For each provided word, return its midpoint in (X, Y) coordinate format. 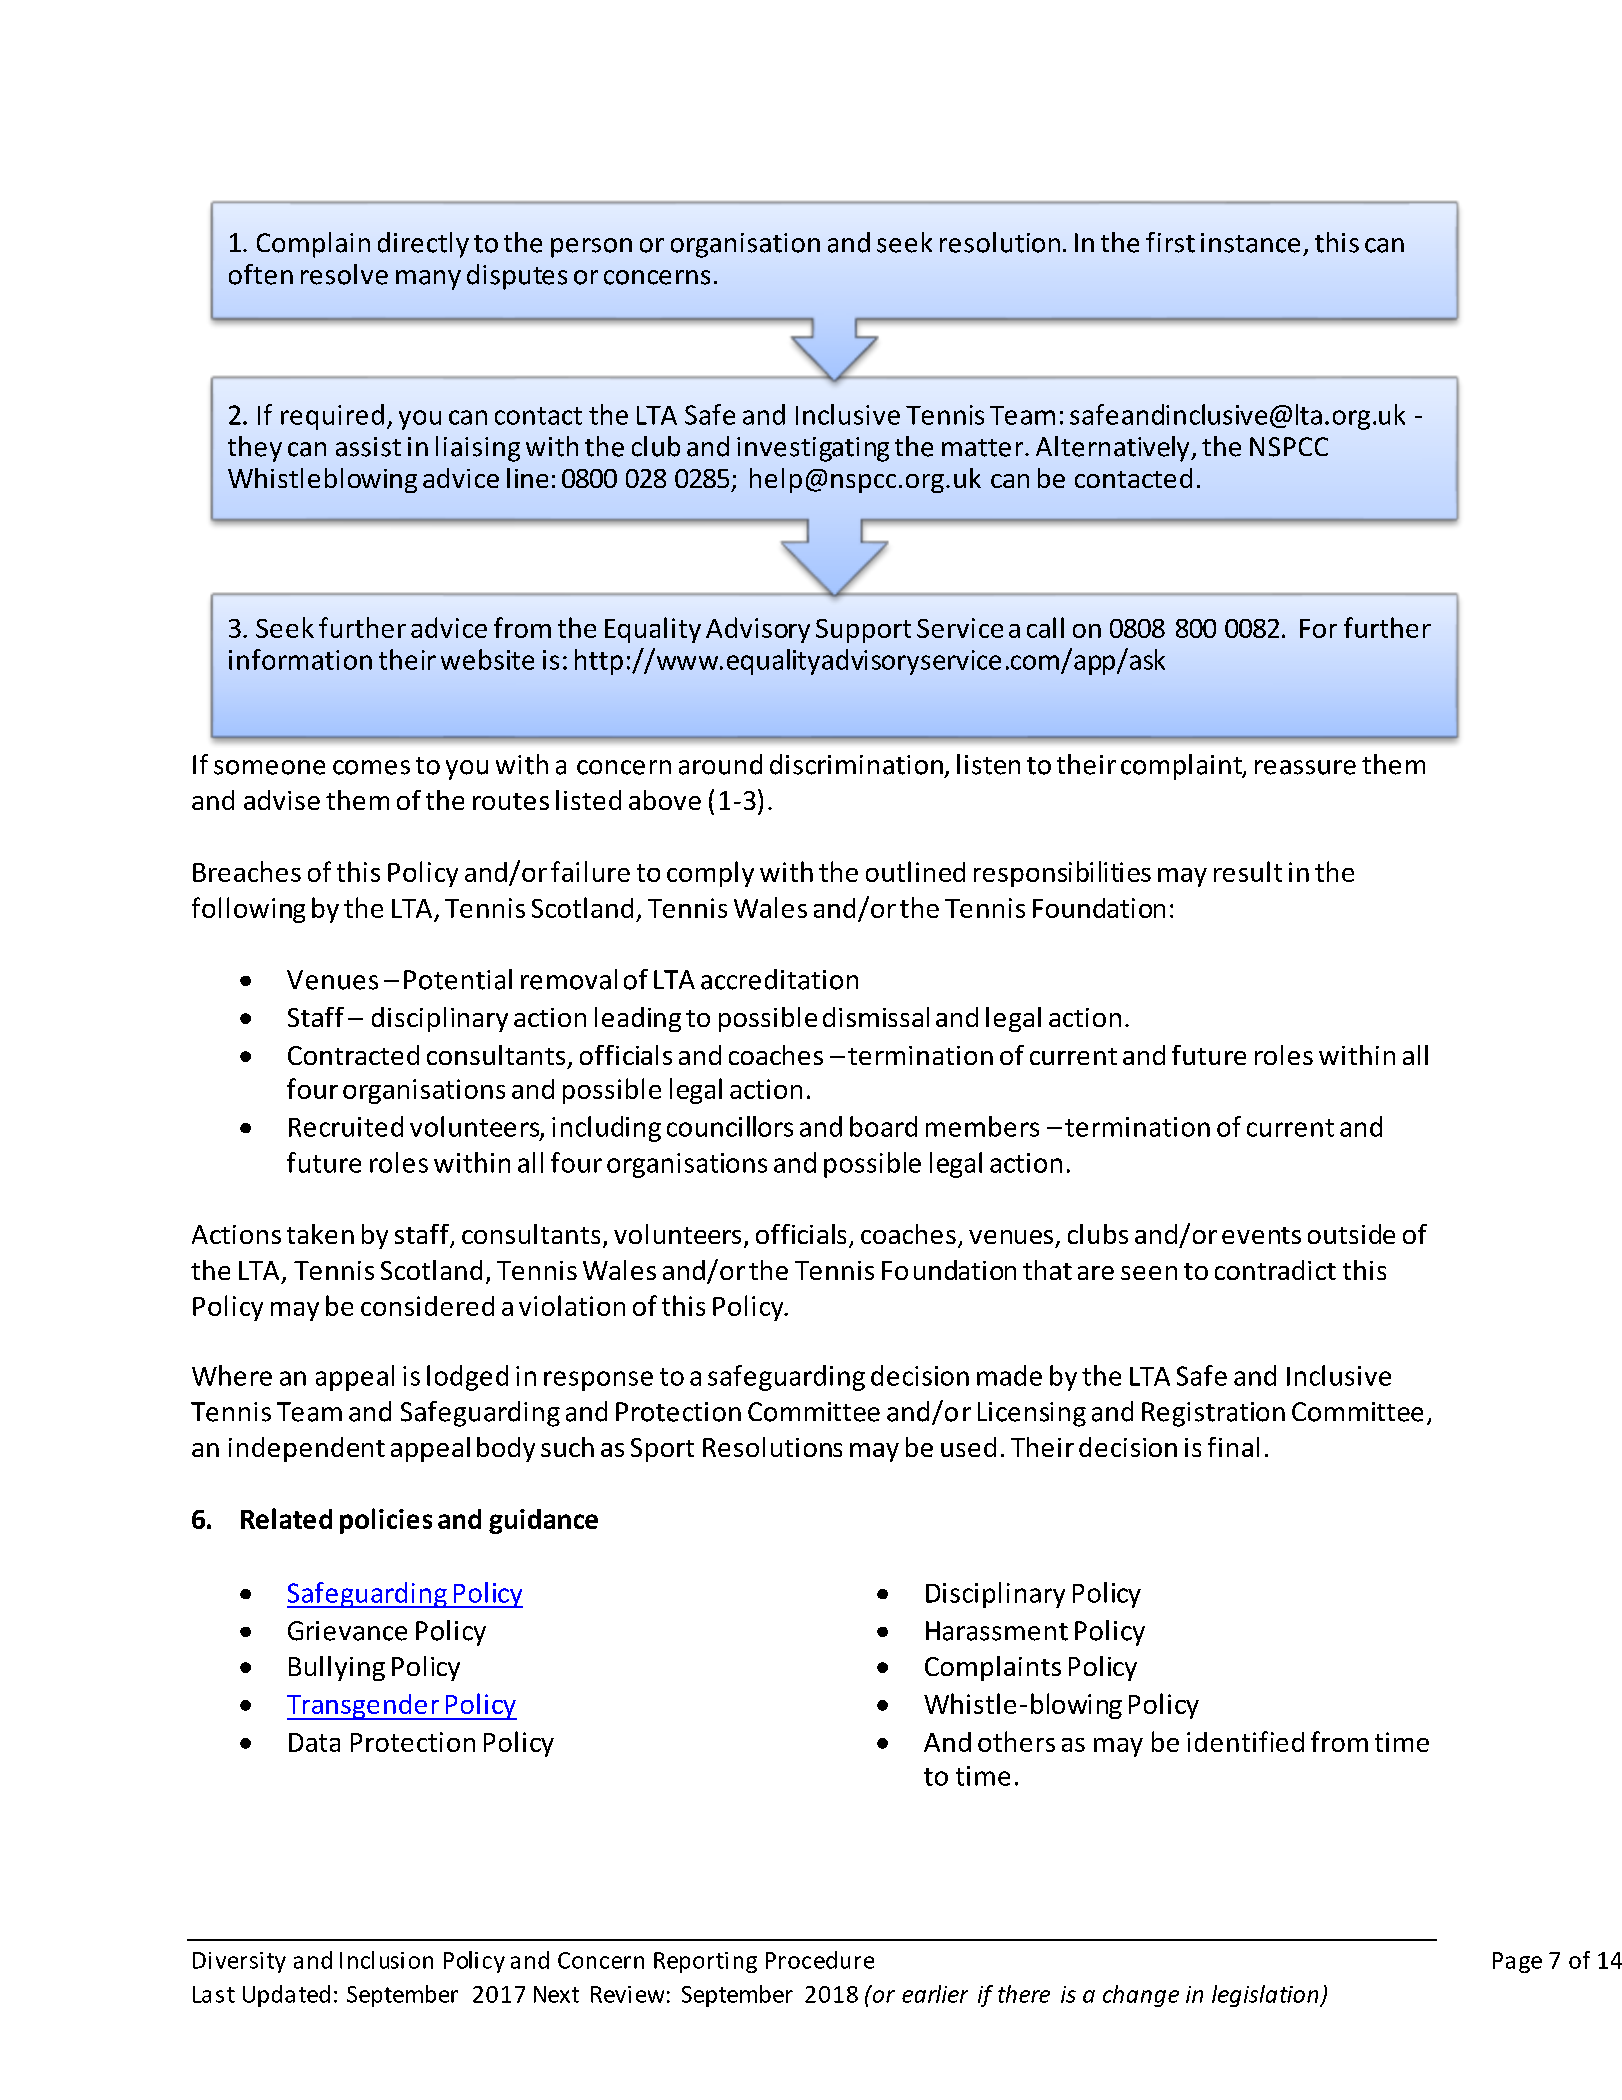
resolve (344, 274)
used (968, 1447)
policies (386, 1521)
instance (1250, 243)
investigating (813, 449)
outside (1351, 1234)
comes (371, 767)
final (1233, 1447)
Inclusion (386, 1960)
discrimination (856, 764)
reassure (1305, 767)
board (883, 1126)
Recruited (346, 1126)
